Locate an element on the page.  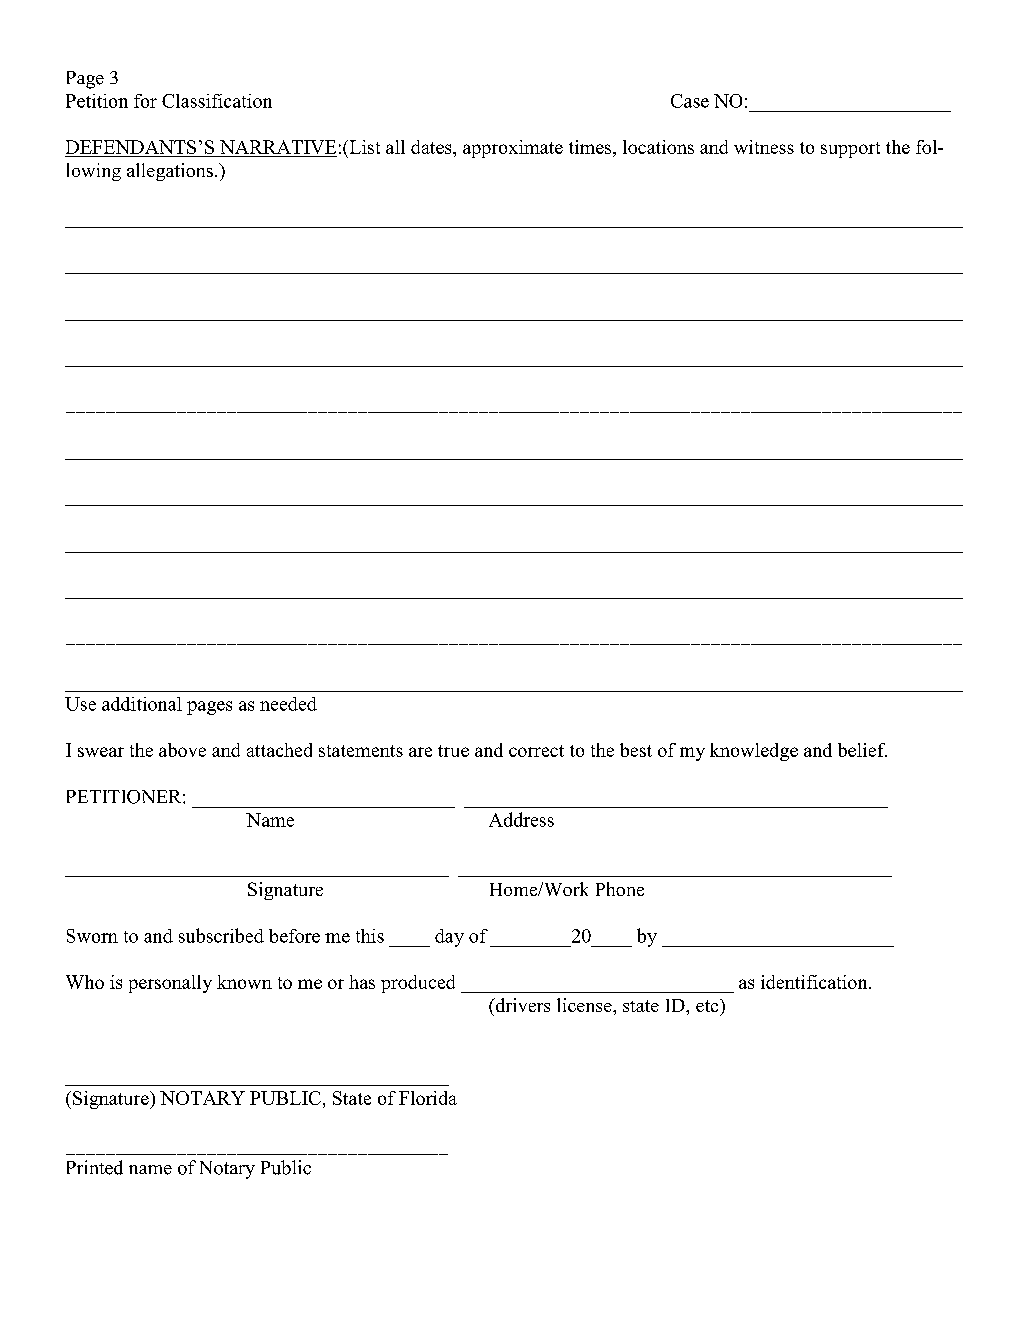
Classification is located at coordinates (217, 101).
